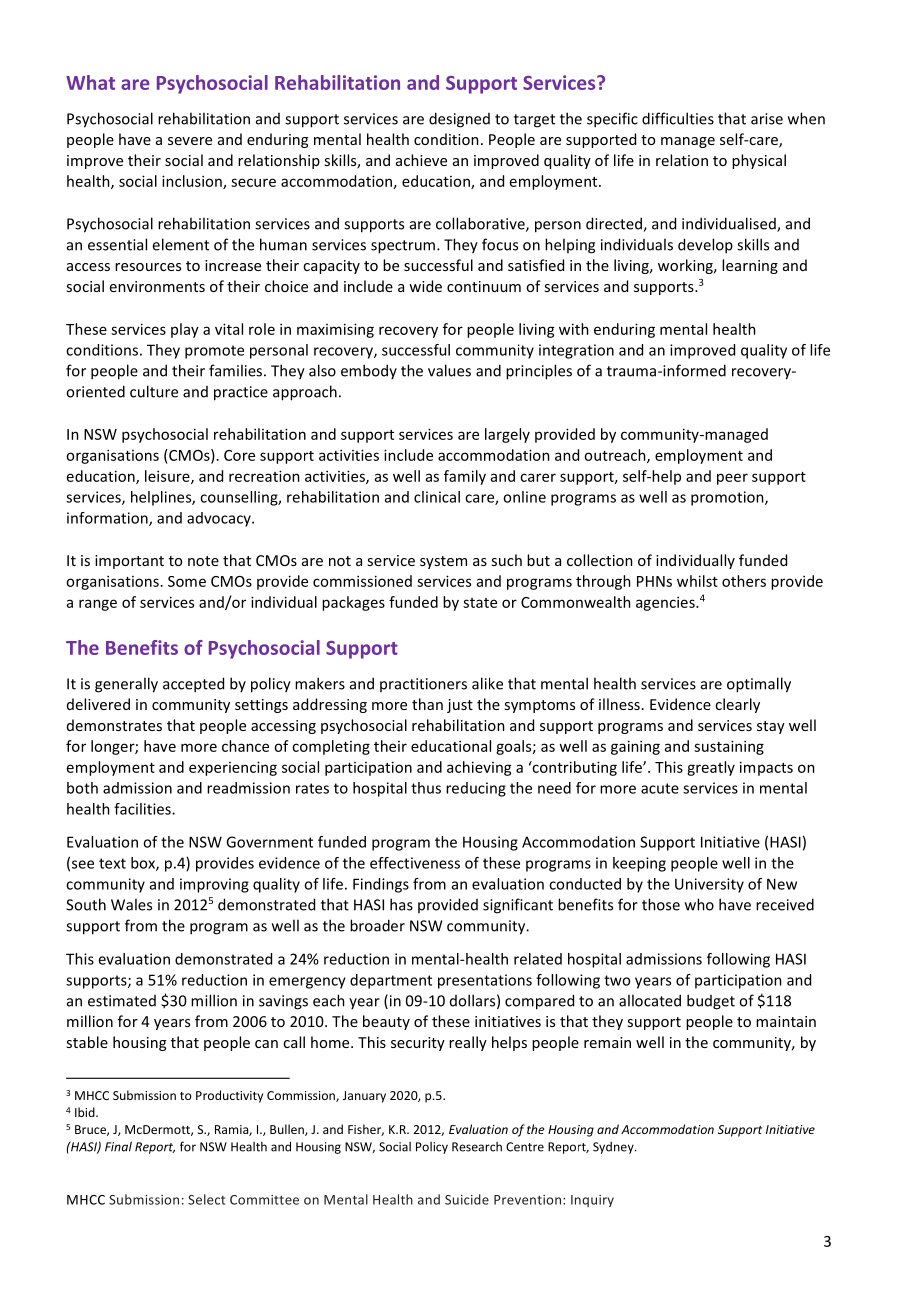  What do you see at coordinates (190, 141) in the image?
I see `severe` at bounding box center [190, 141].
